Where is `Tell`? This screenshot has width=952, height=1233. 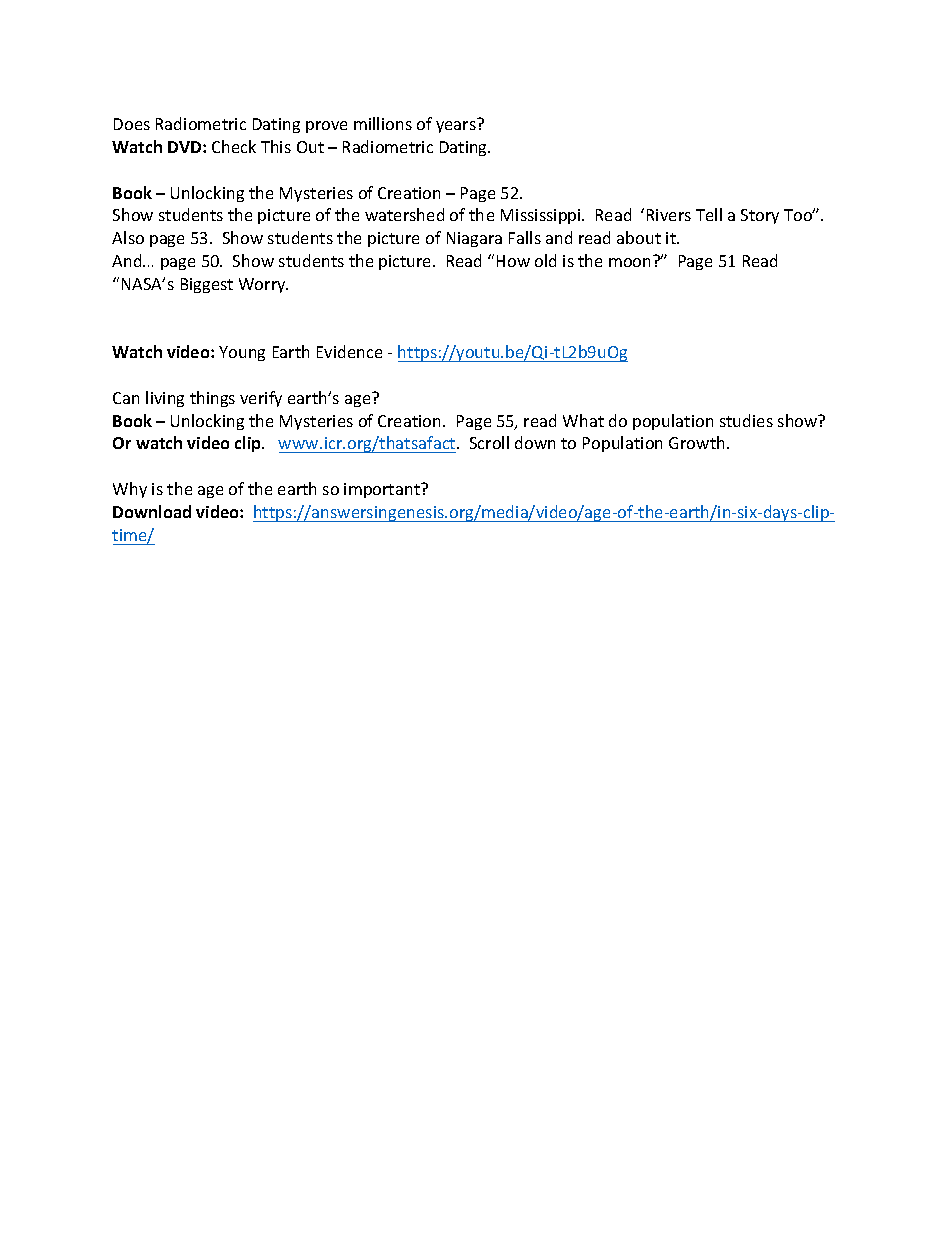 Tell is located at coordinates (709, 214).
